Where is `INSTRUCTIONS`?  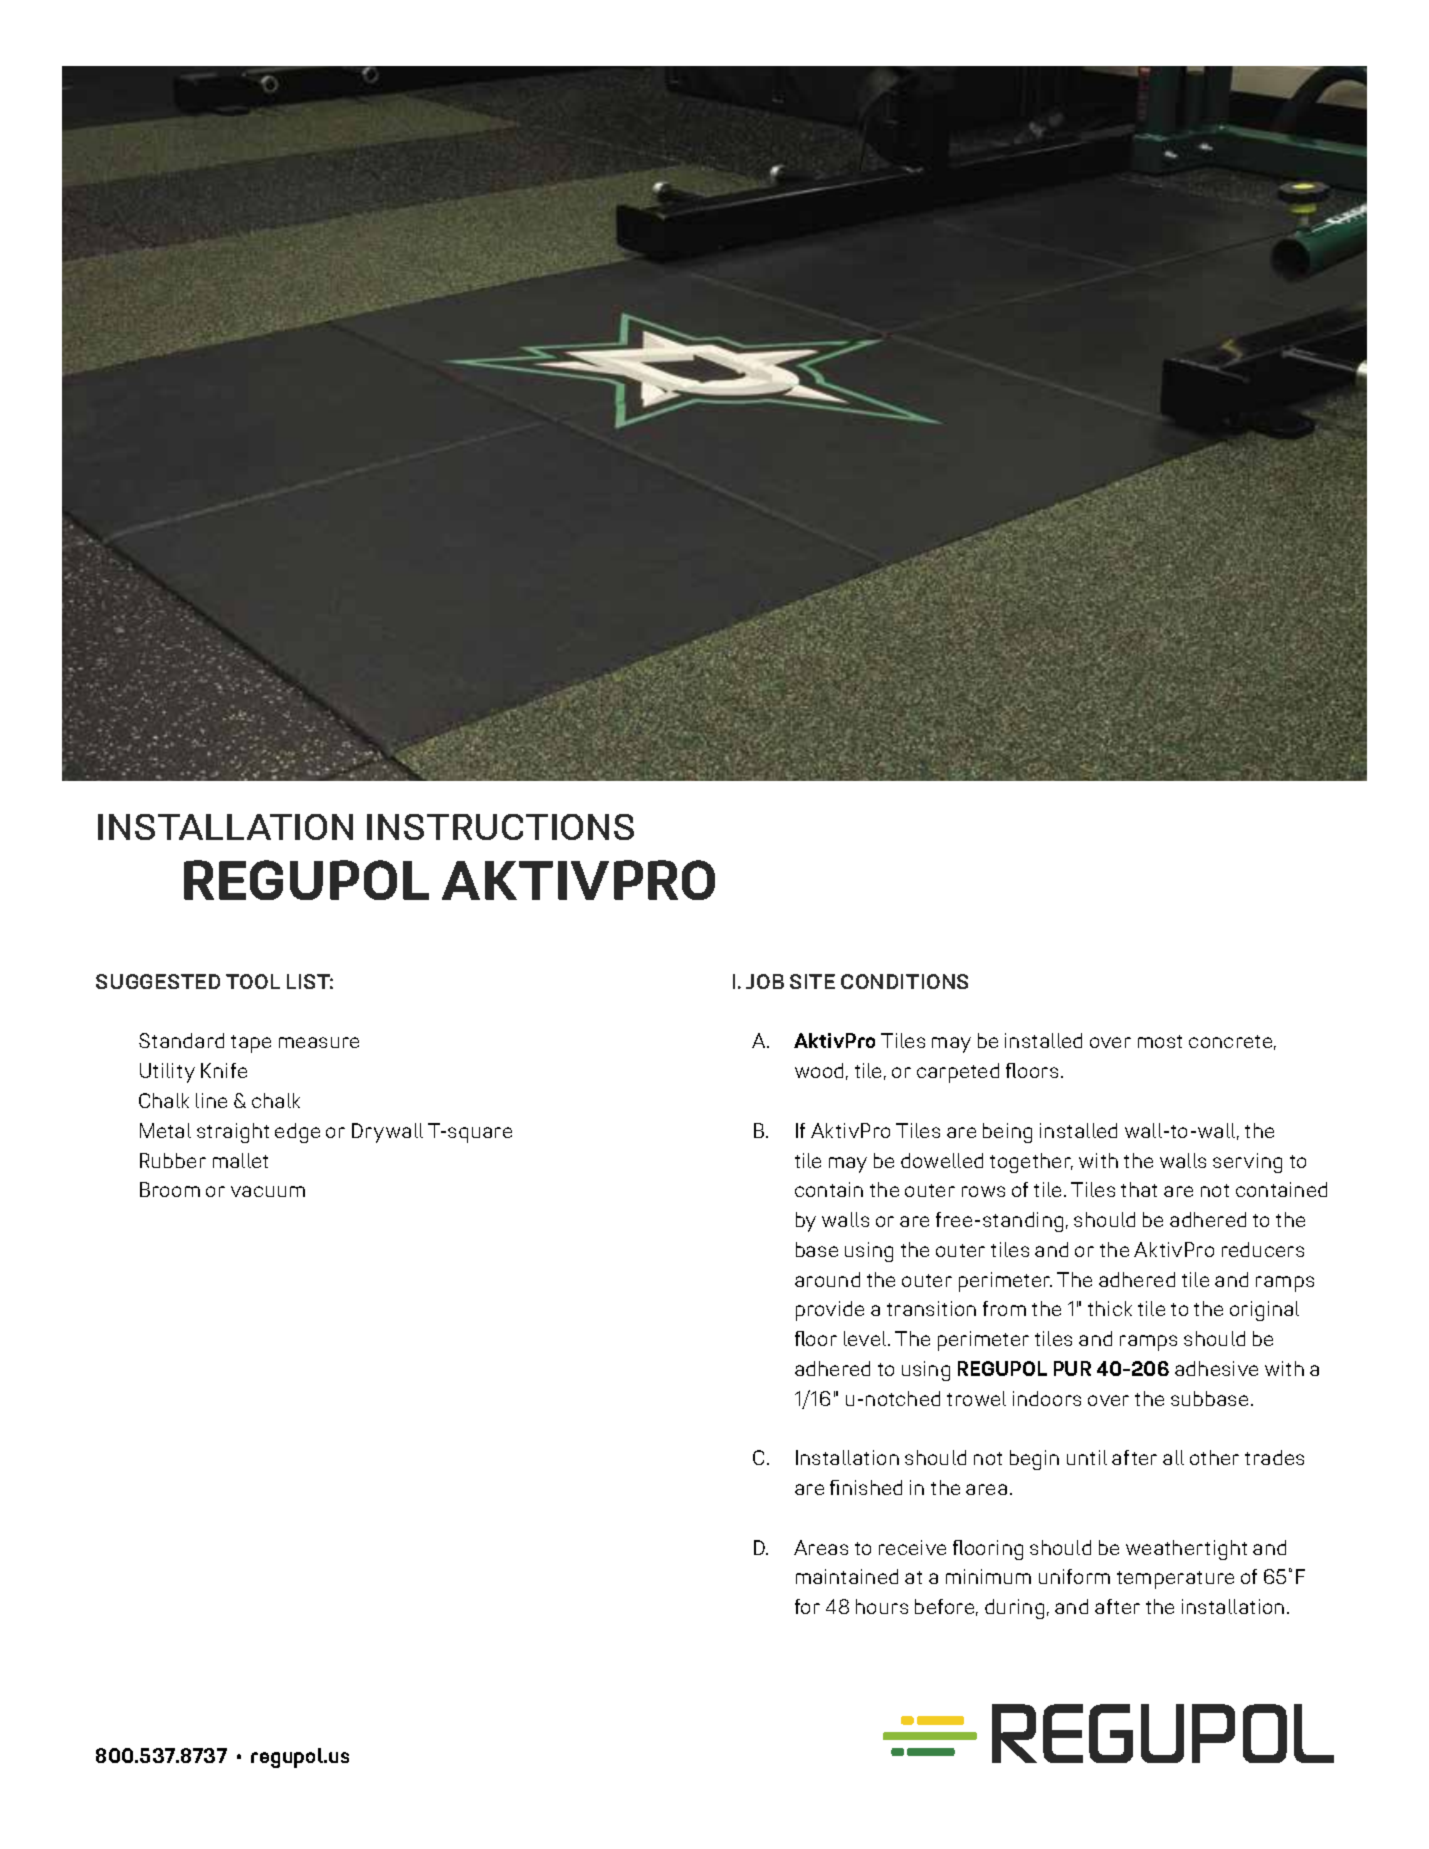
INSTRUCTIONS is located at coordinates (500, 827).
